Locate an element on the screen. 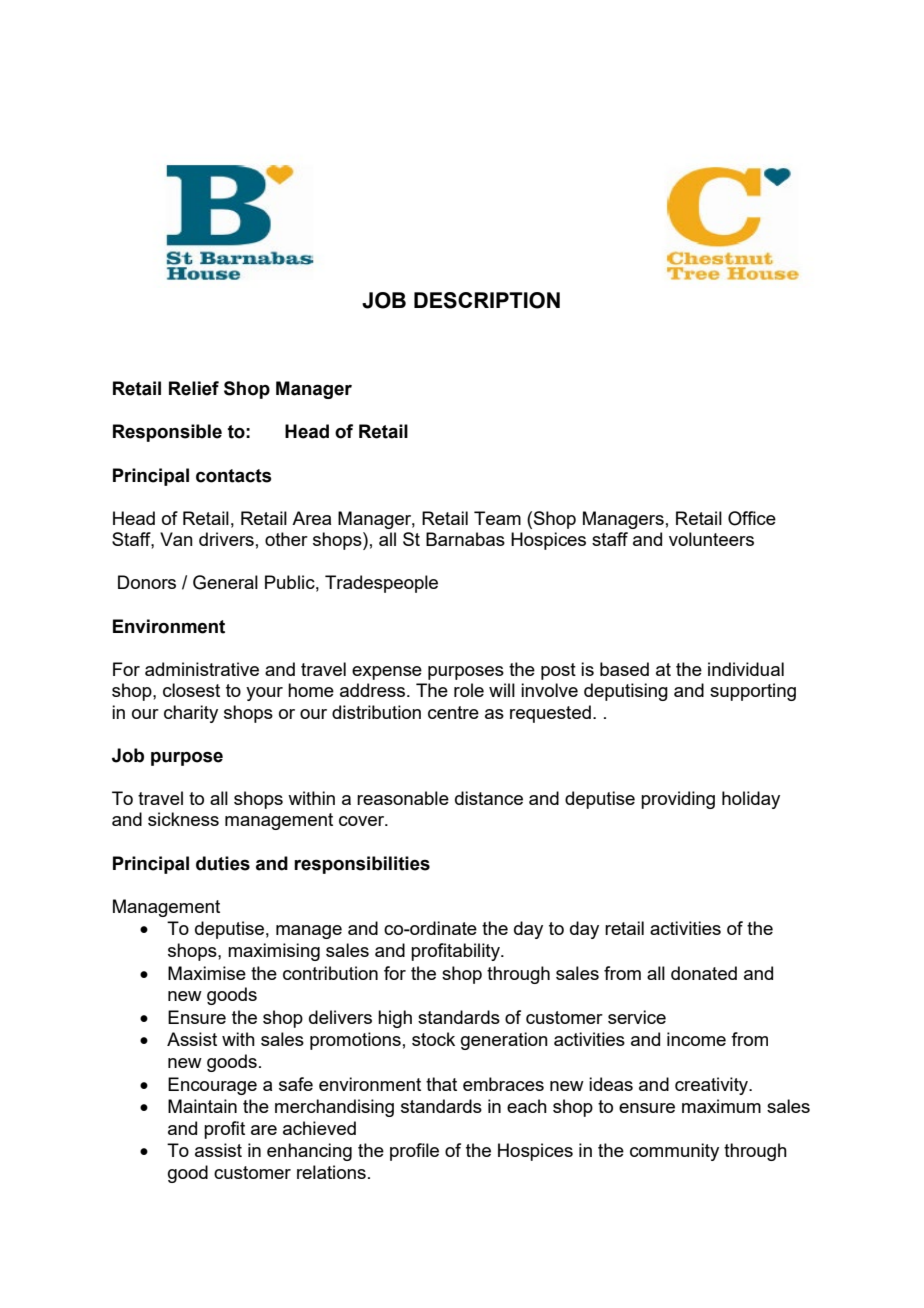 This screenshot has width=924, height=1308. DESCRIPTION is located at coordinates (487, 300).
